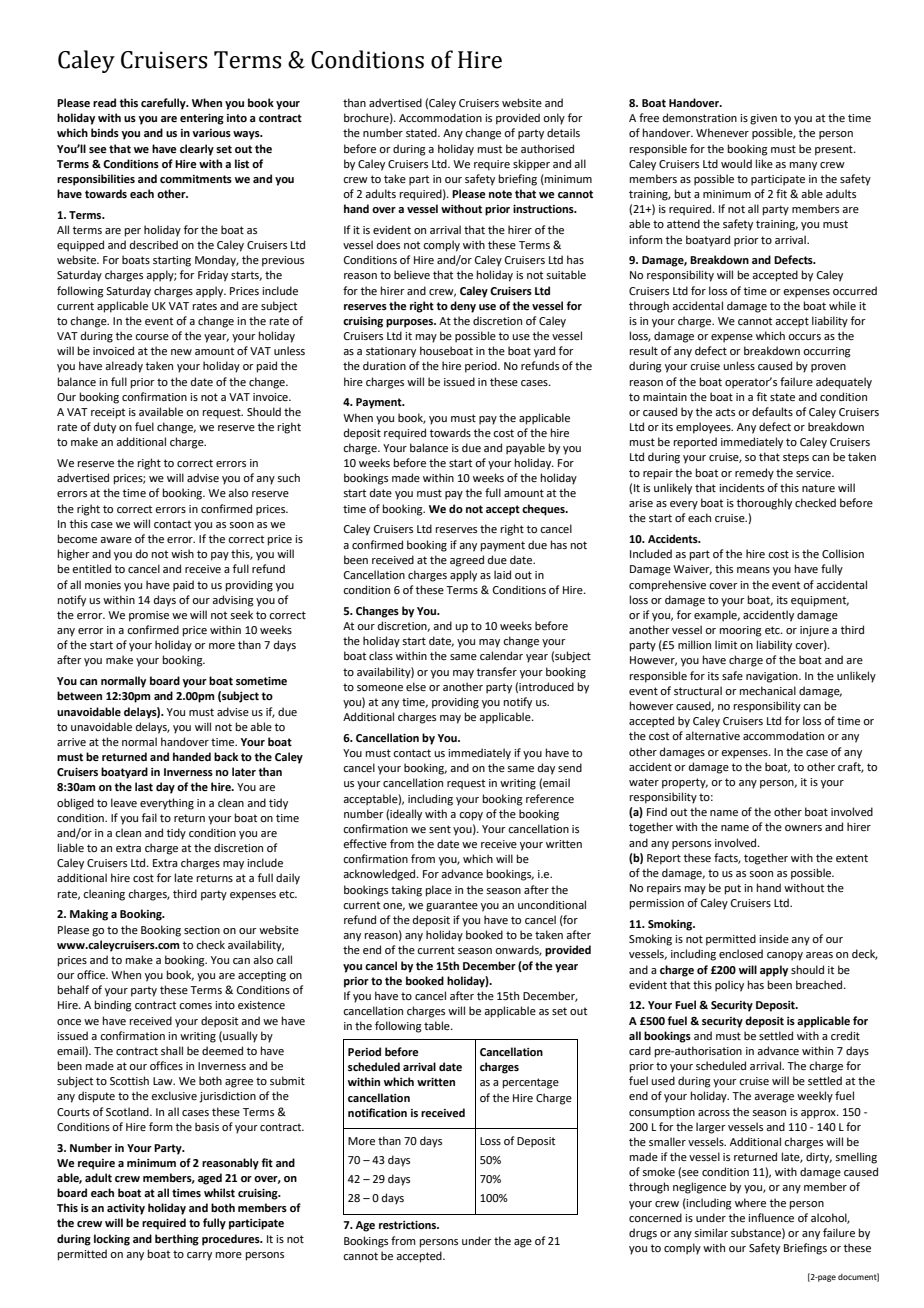 This page has height=1308, width=924. Describe the element at coordinates (544, 510) in the page. I see `cheques` at that location.
